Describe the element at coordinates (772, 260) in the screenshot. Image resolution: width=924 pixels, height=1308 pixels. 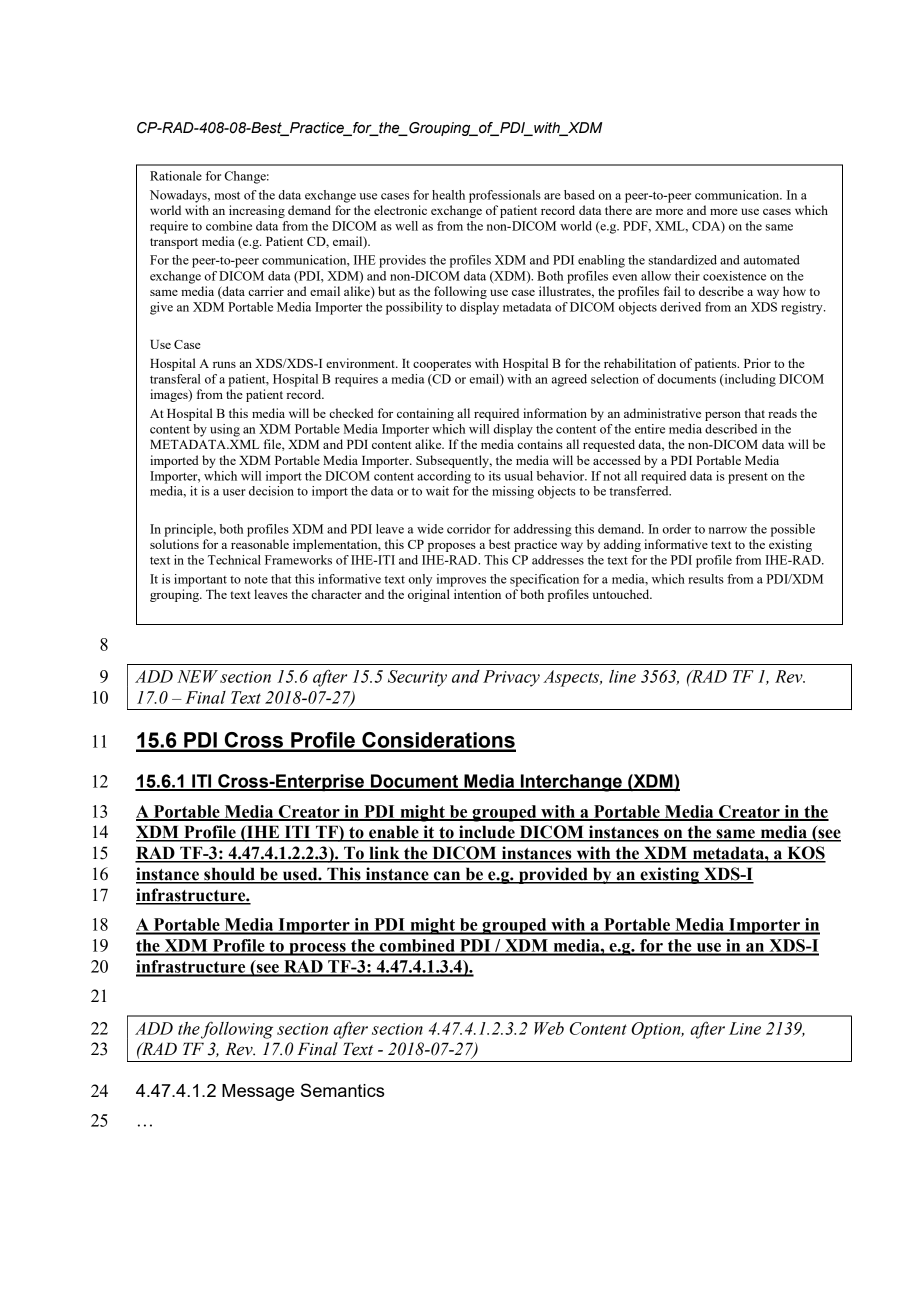
I see `automated` at that location.
